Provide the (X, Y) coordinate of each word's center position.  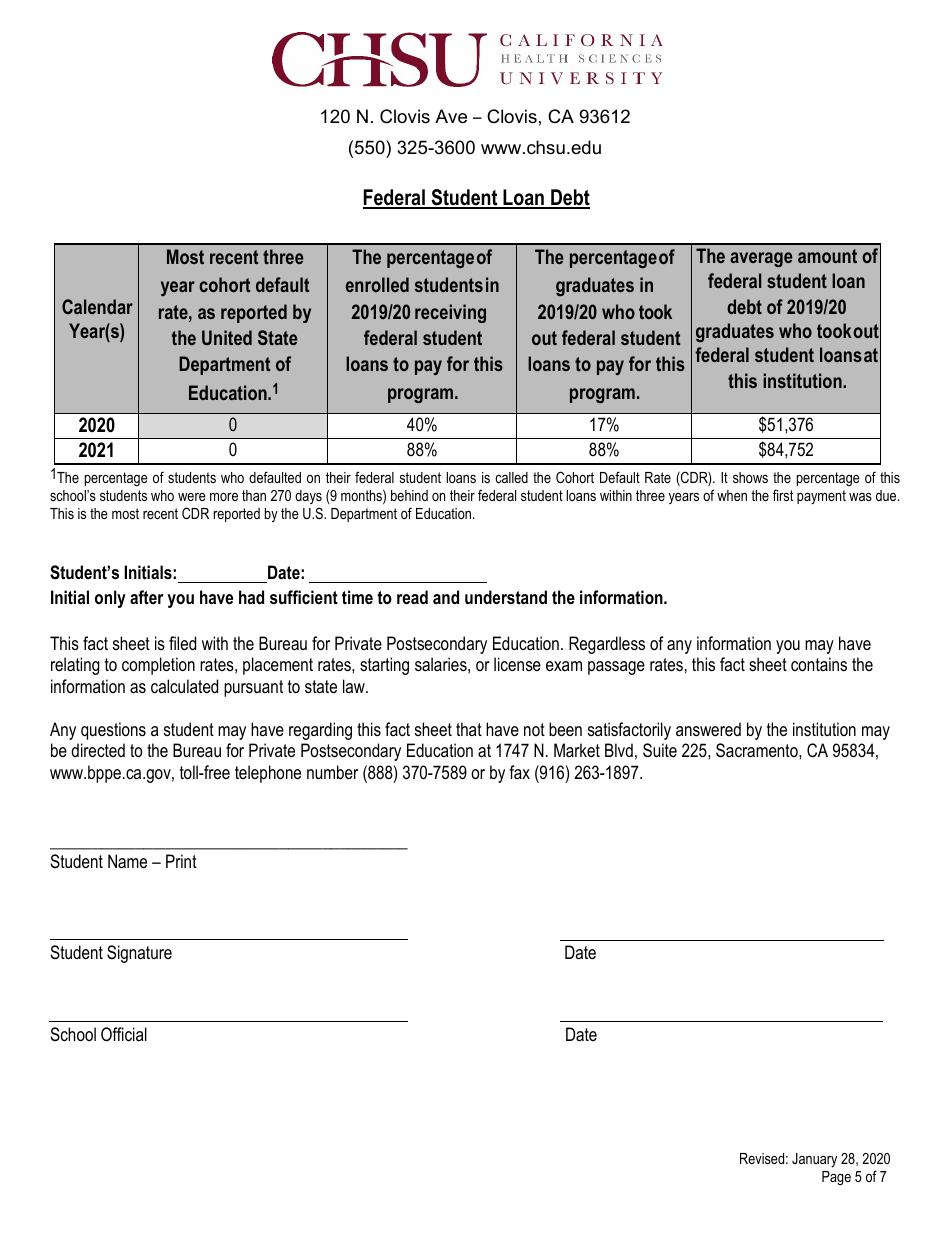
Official (124, 1034)
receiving (450, 313)
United (227, 337)
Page (836, 1178)
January (814, 1160)
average (761, 259)
